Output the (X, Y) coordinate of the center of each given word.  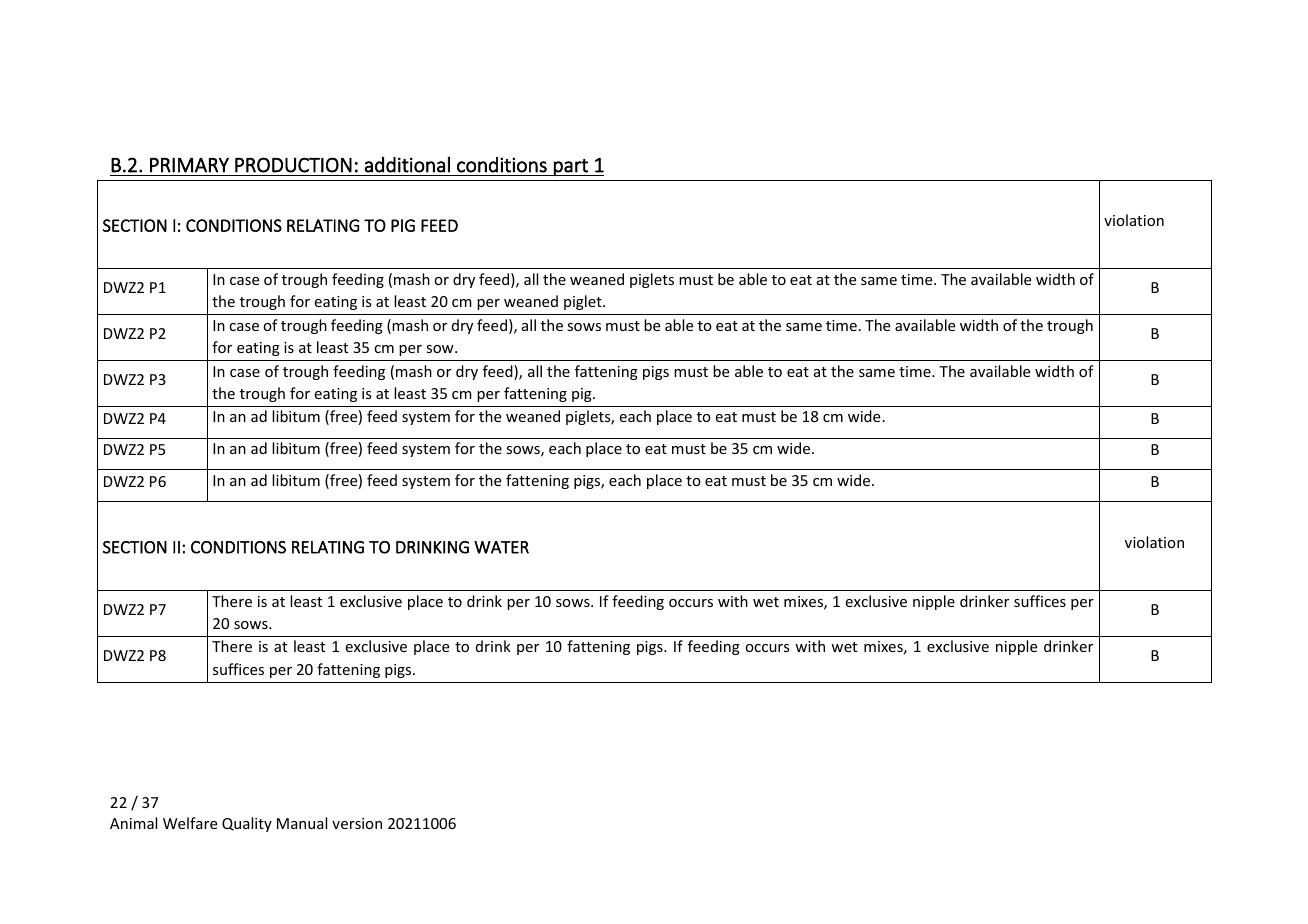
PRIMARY (189, 165)
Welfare (190, 823)
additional (407, 165)
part (571, 167)
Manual (302, 823)
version (357, 823)
